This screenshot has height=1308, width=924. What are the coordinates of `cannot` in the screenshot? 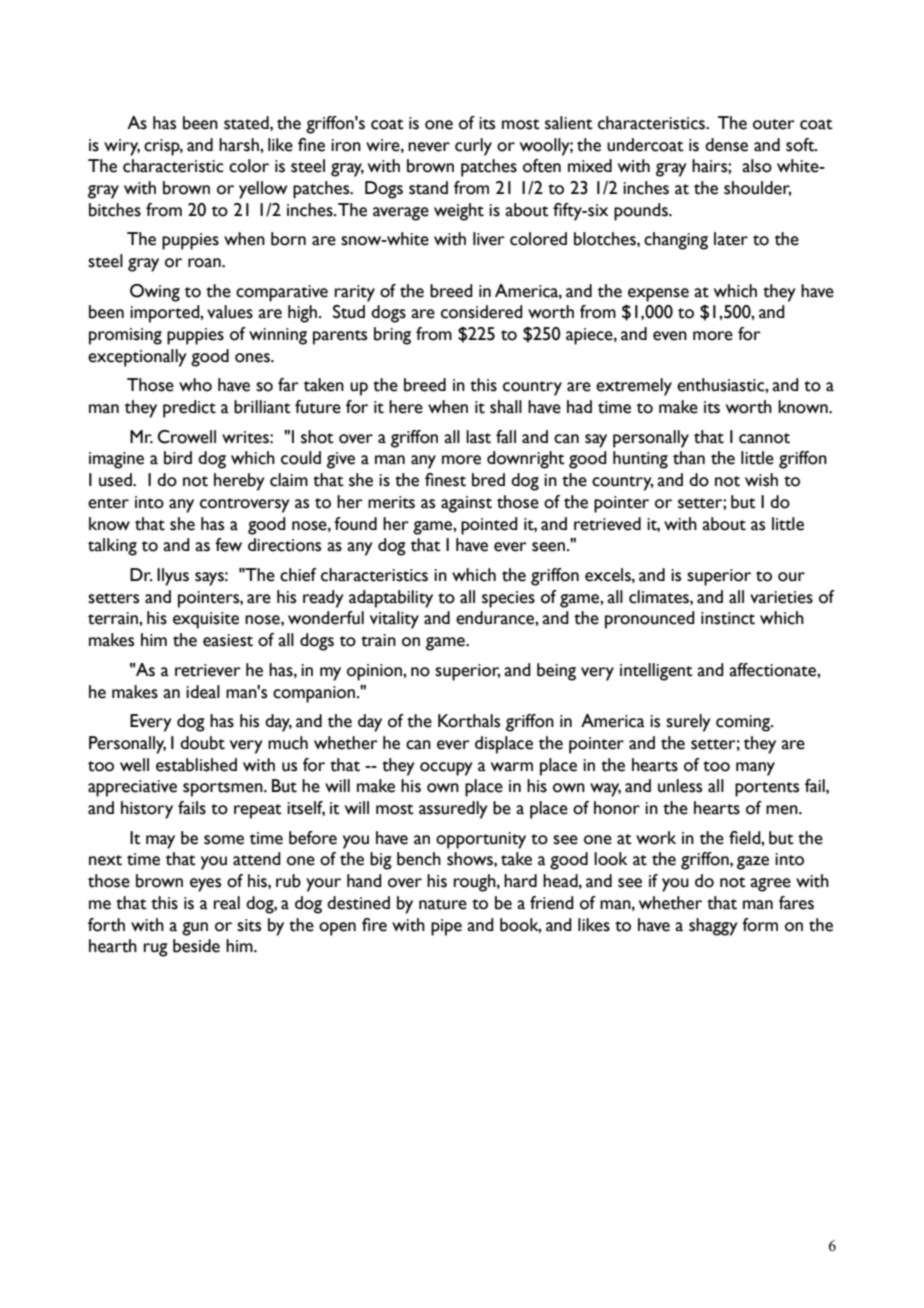 It's located at (764, 438).
